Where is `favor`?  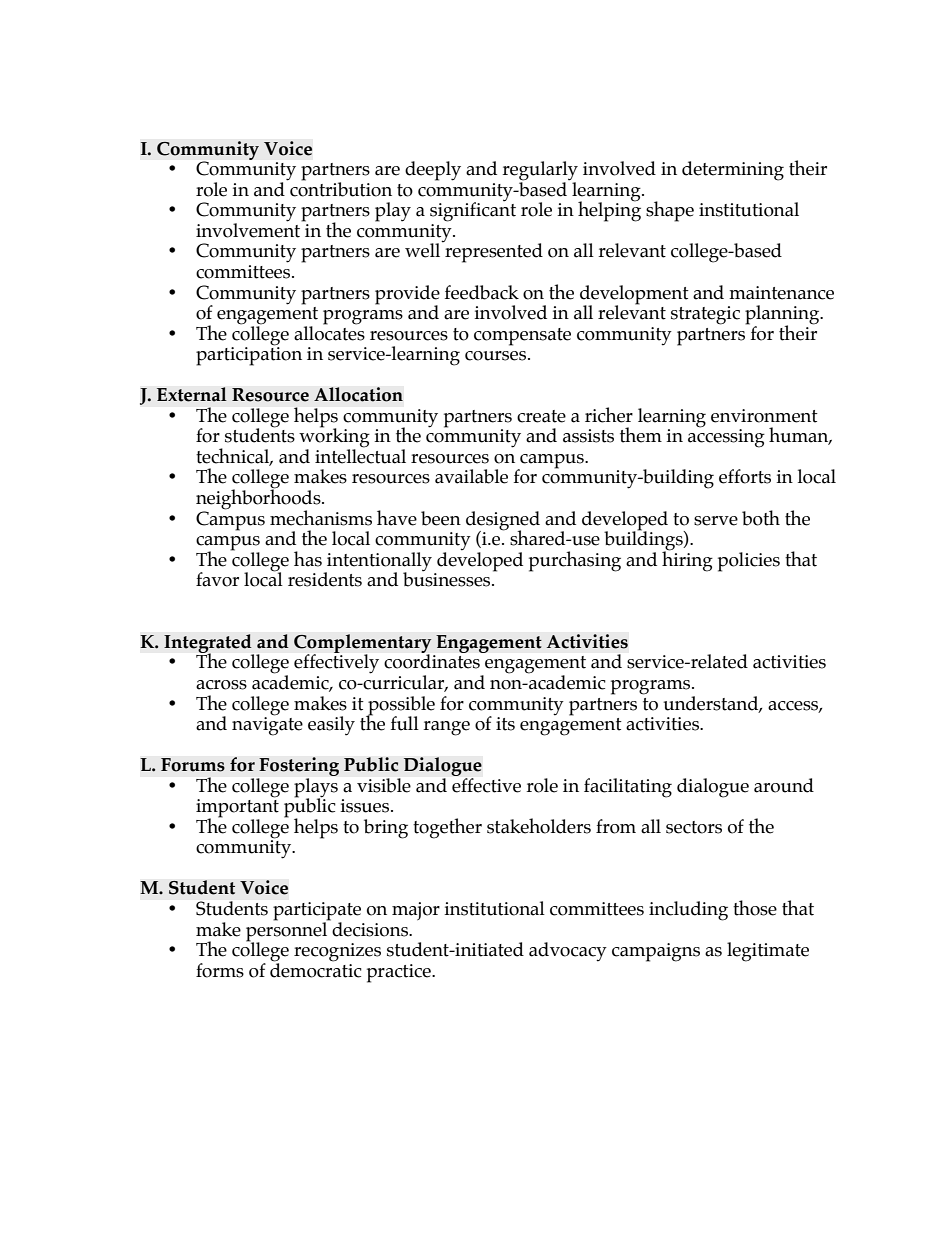 favor is located at coordinates (217, 579).
